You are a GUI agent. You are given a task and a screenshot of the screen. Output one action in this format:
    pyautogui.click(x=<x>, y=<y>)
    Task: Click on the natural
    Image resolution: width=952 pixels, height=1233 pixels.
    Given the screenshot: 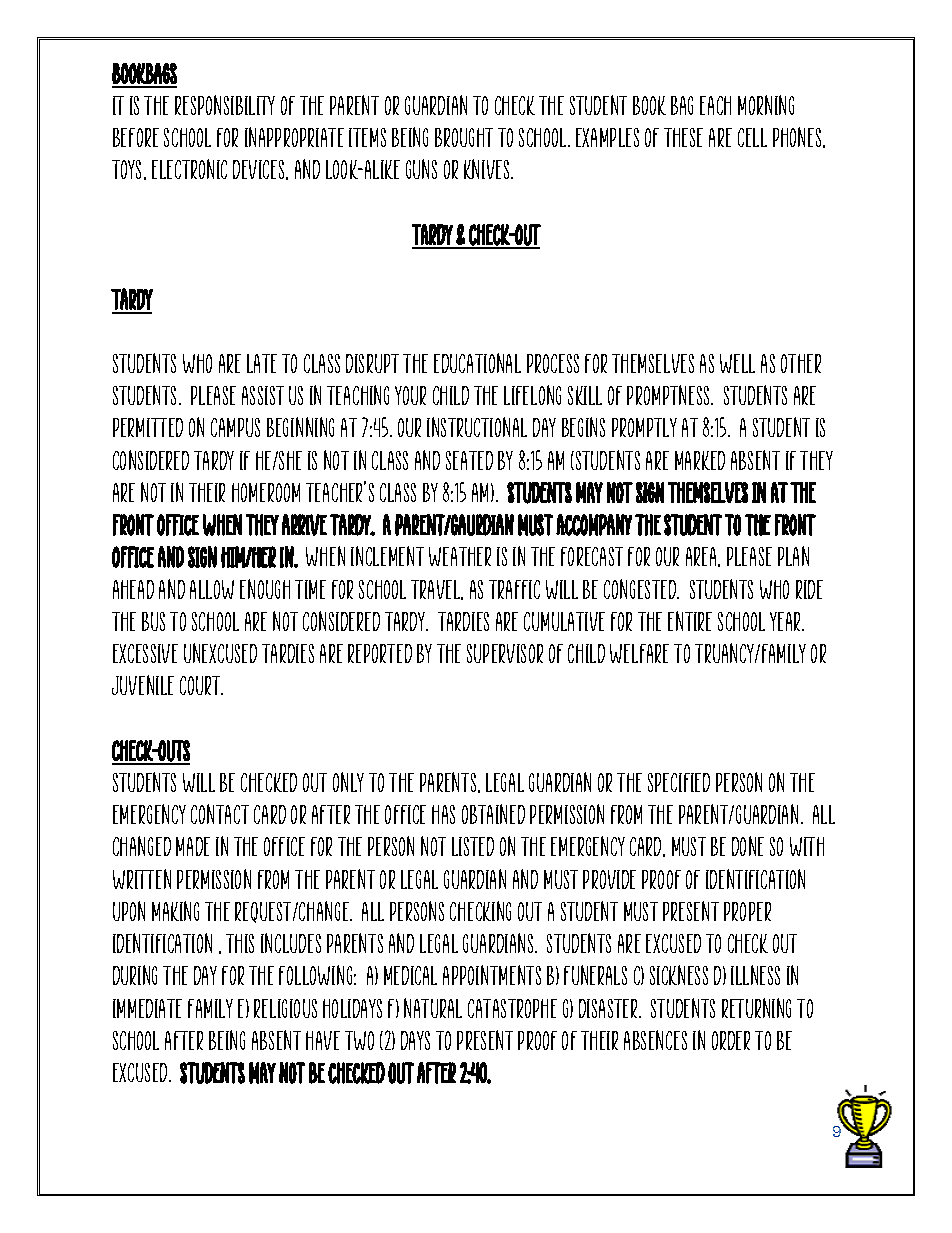 What is the action you would take?
    pyautogui.click(x=433, y=1008)
